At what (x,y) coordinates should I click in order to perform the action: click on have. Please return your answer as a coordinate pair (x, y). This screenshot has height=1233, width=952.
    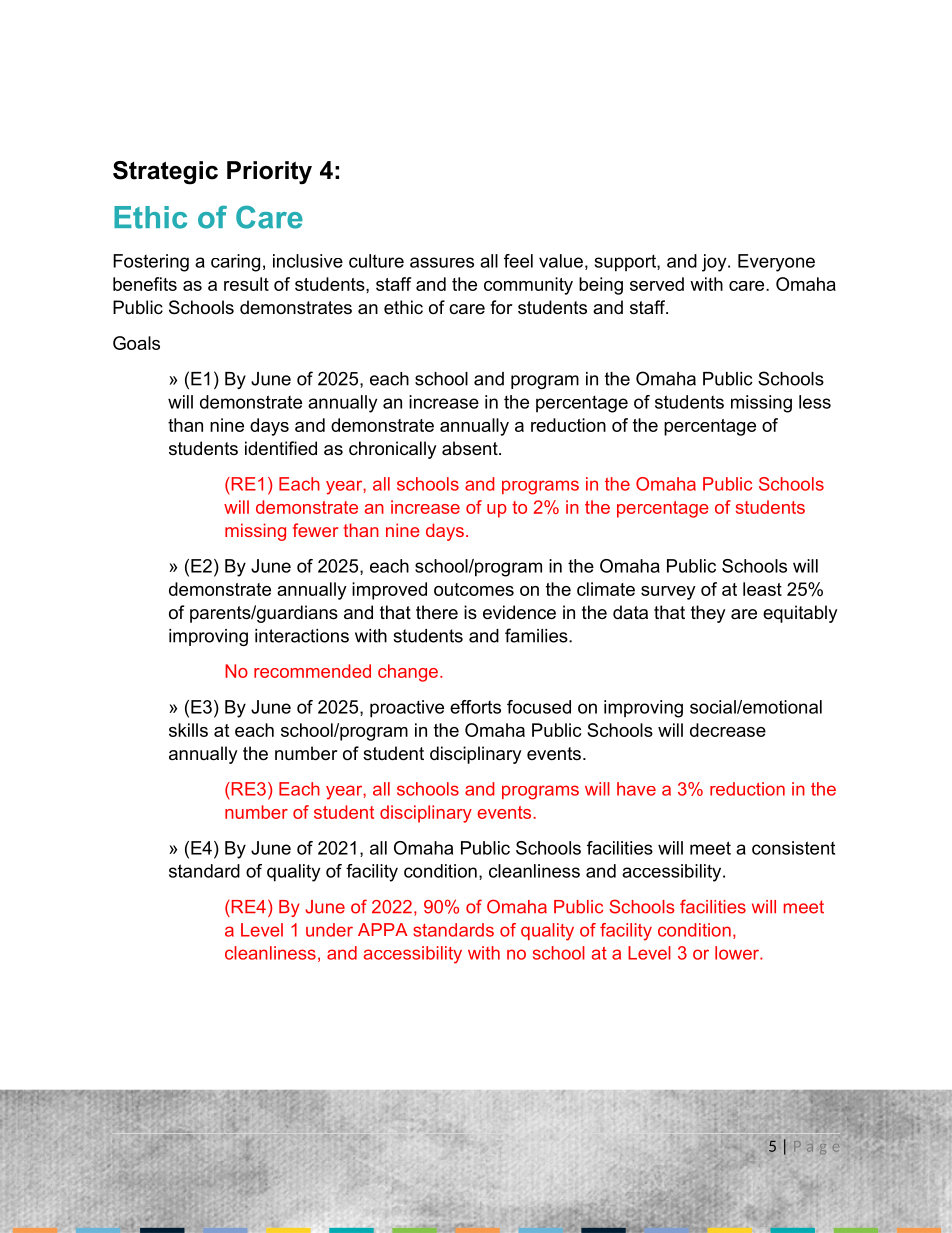
    Looking at the image, I should click on (636, 789).
